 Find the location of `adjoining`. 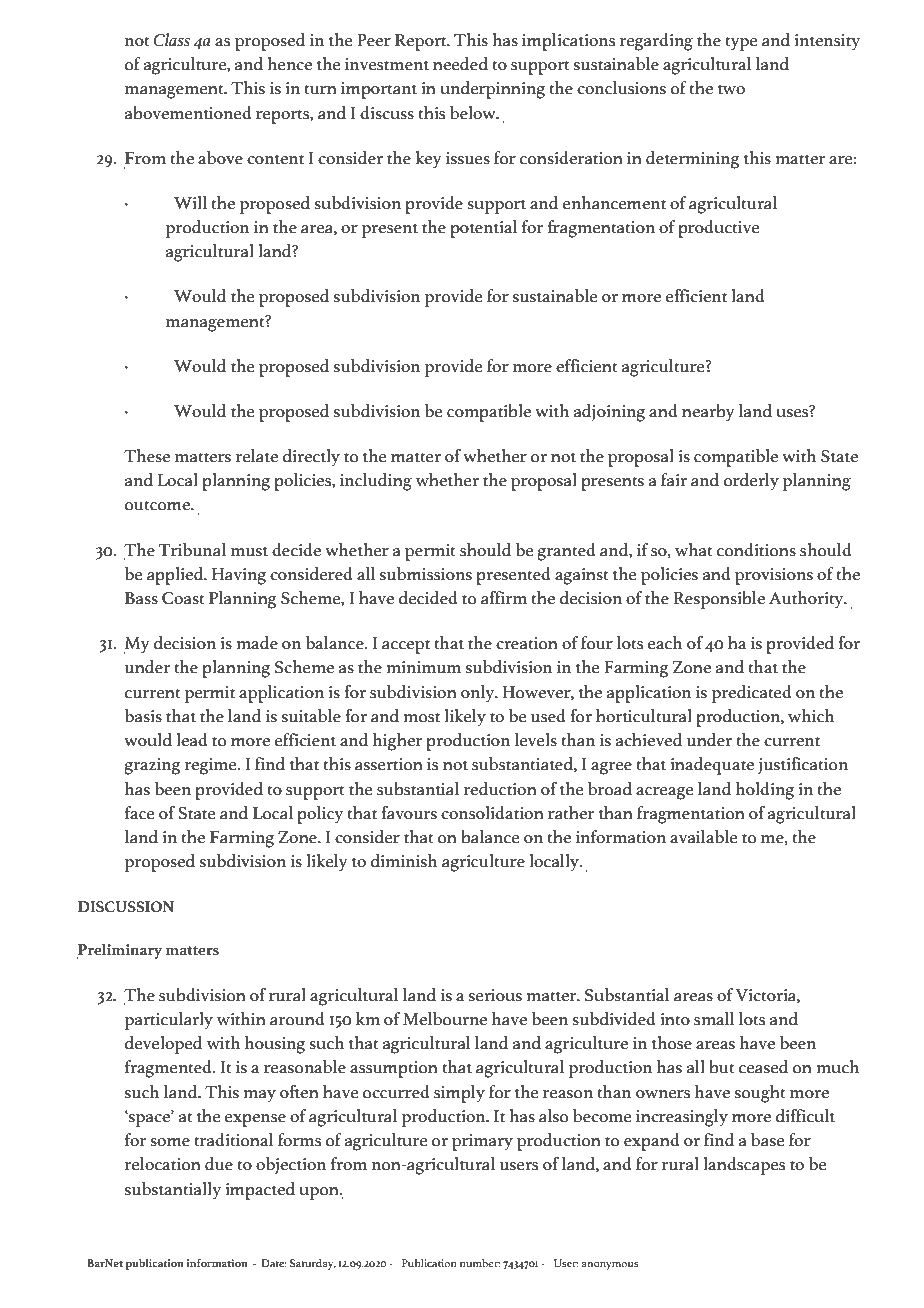

adjoining is located at coordinates (609, 413).
